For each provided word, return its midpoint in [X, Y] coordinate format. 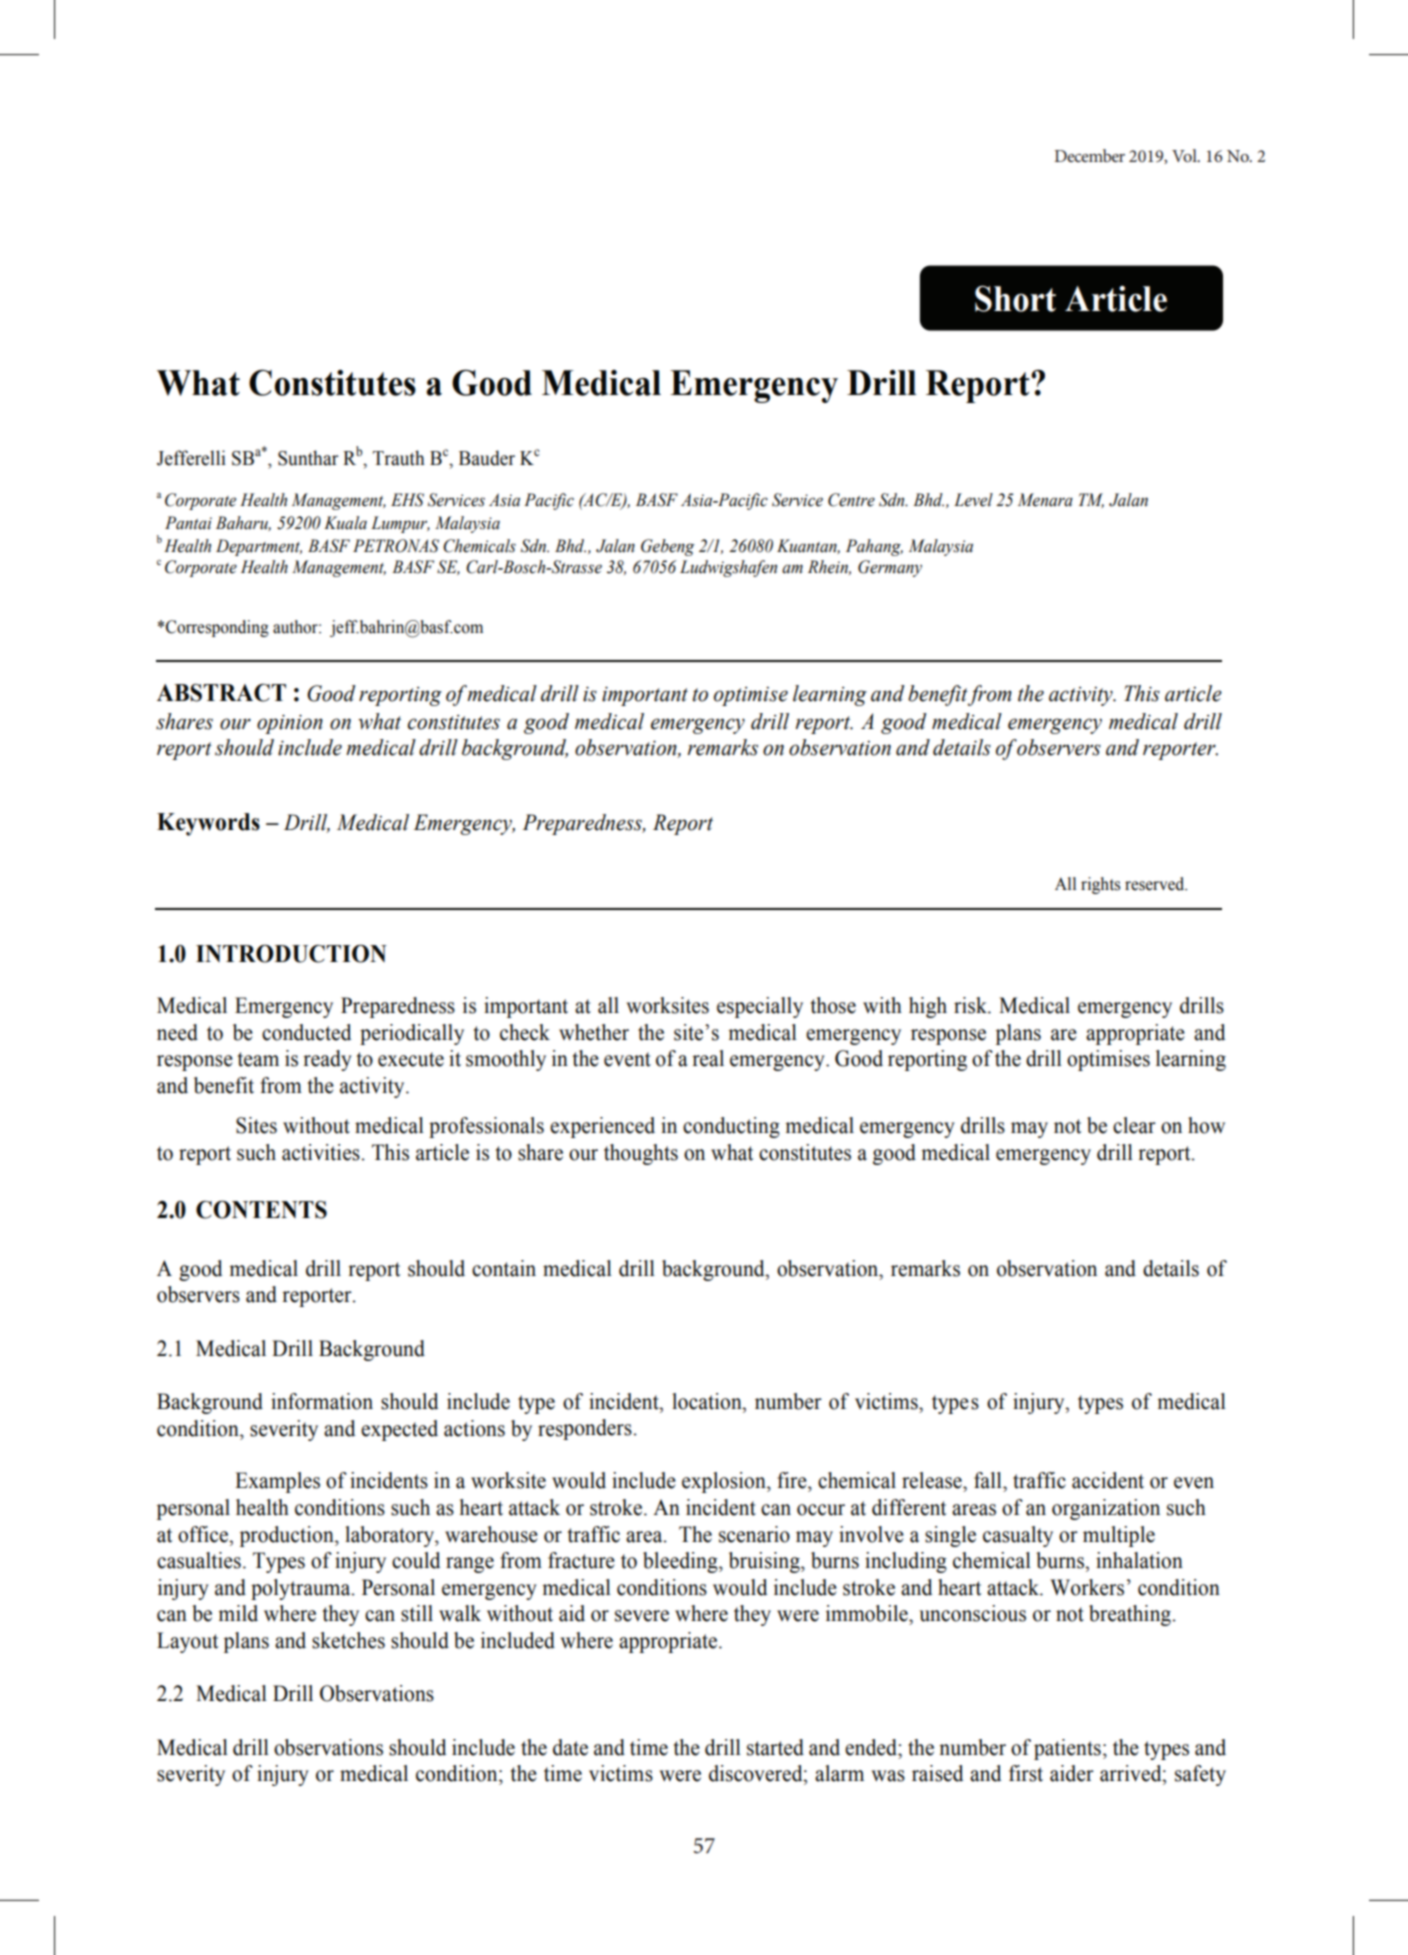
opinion [290, 724]
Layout [187, 1642]
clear [1134, 1125]
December [1089, 155]
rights [1100, 885]
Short [1015, 299]
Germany [890, 568]
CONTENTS [261, 1210]
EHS [407, 500]
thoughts [641, 1154]
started [775, 1747]
